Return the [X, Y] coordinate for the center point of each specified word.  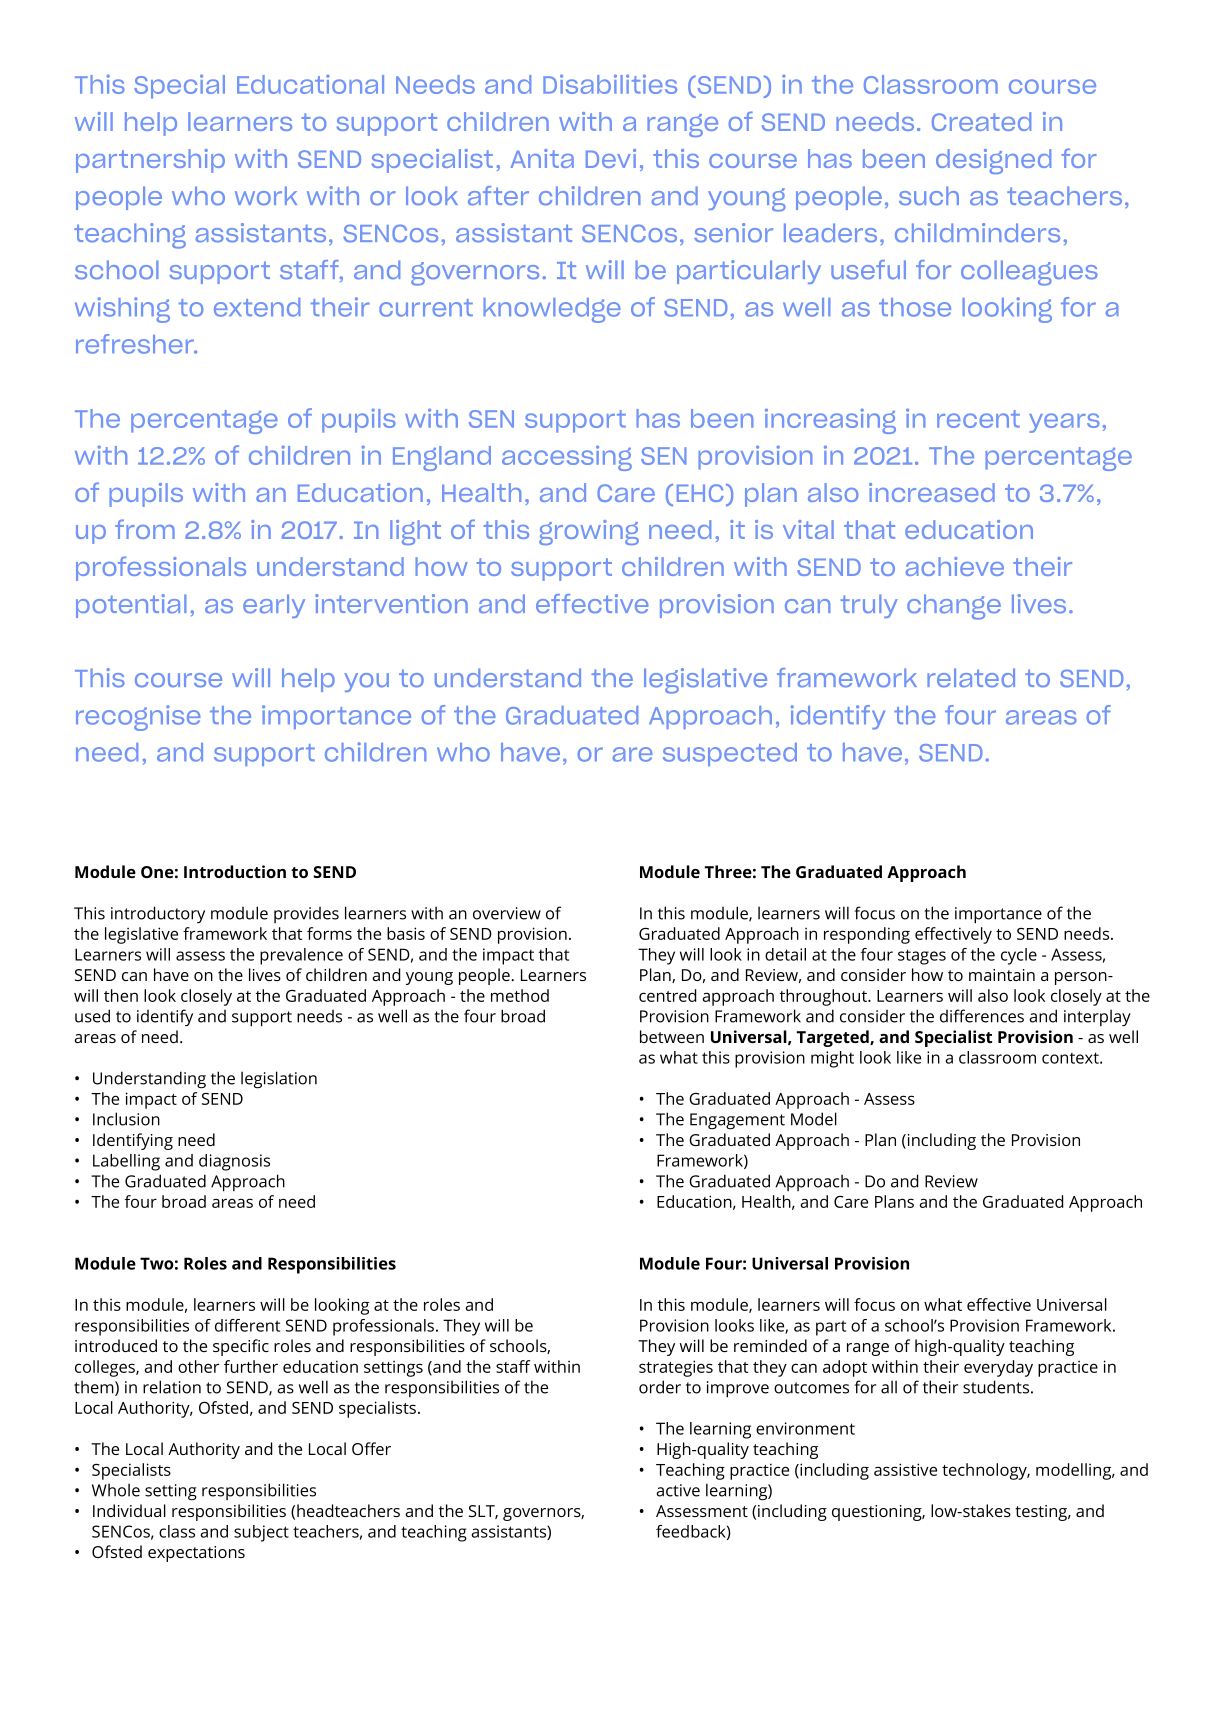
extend [257, 307]
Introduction [235, 871]
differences [982, 1016]
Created [981, 121]
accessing [567, 458]
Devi [611, 158]
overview [507, 913]
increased [932, 492]
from [145, 529]
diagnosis [234, 1162]
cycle [1019, 956]
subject [261, 1533]
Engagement [737, 1121]
